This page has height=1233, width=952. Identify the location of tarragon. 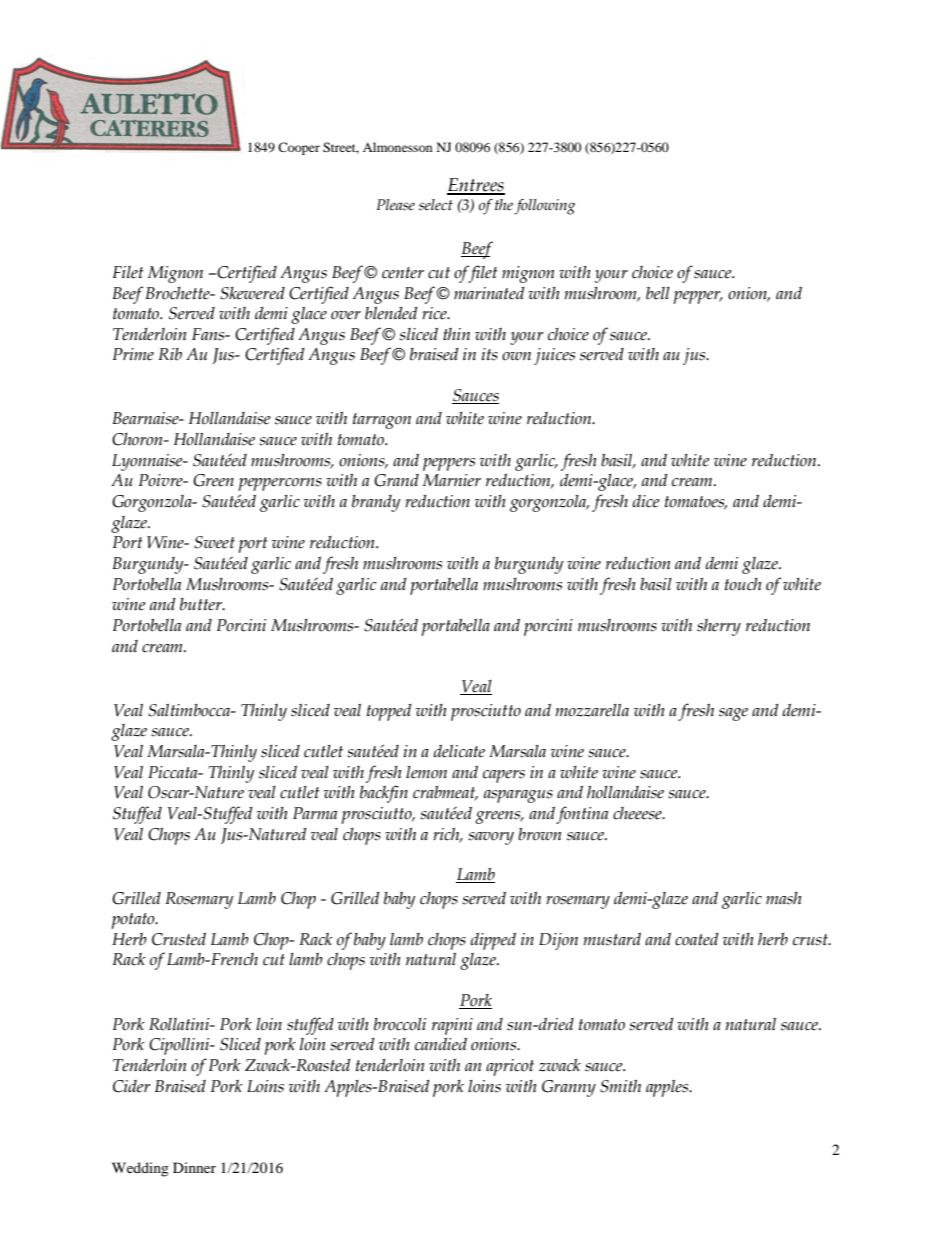
(382, 421).
